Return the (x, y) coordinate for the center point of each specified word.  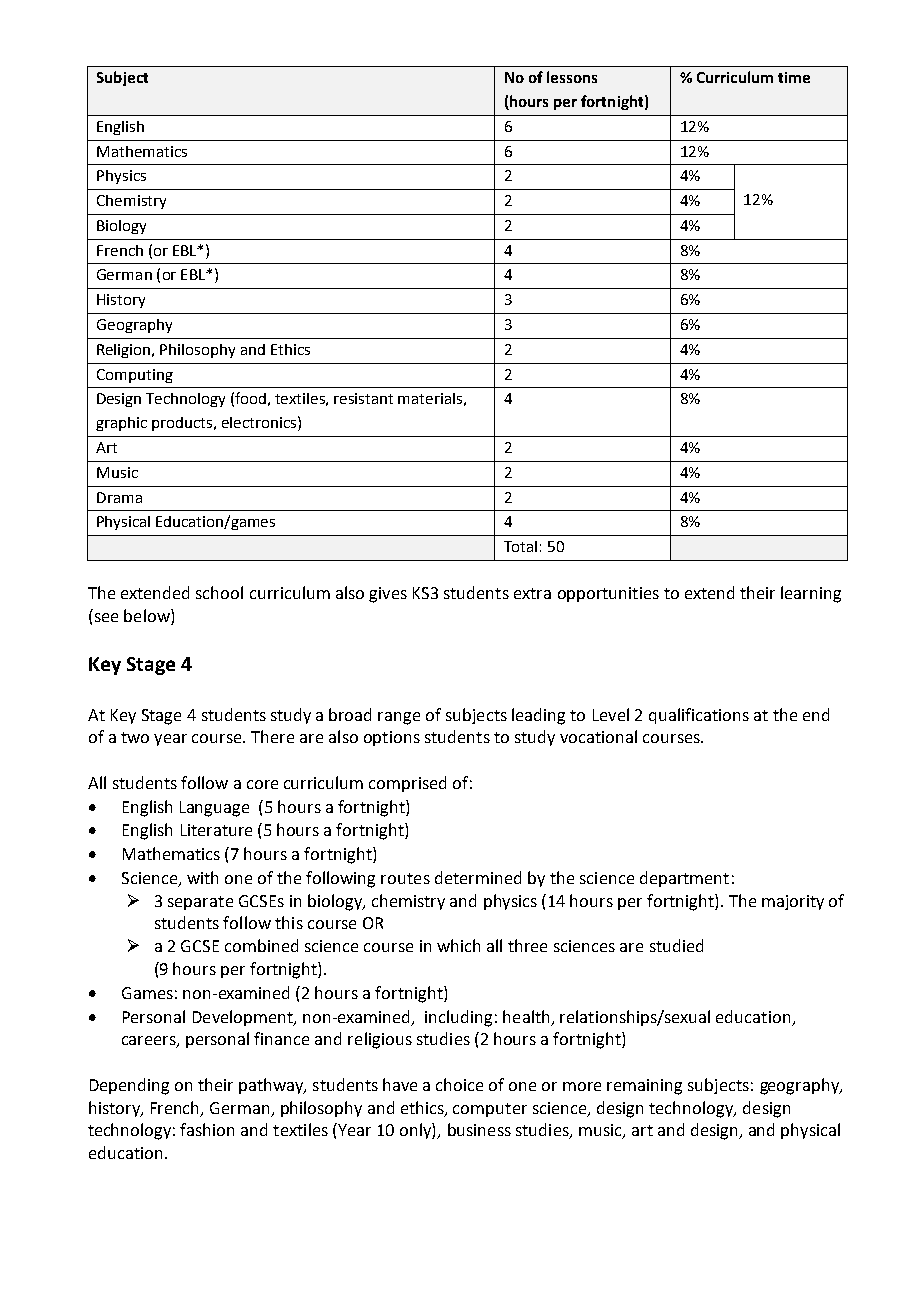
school (219, 592)
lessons (572, 77)
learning (811, 594)
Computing (135, 376)
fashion (207, 1129)
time (794, 77)
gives (388, 595)
